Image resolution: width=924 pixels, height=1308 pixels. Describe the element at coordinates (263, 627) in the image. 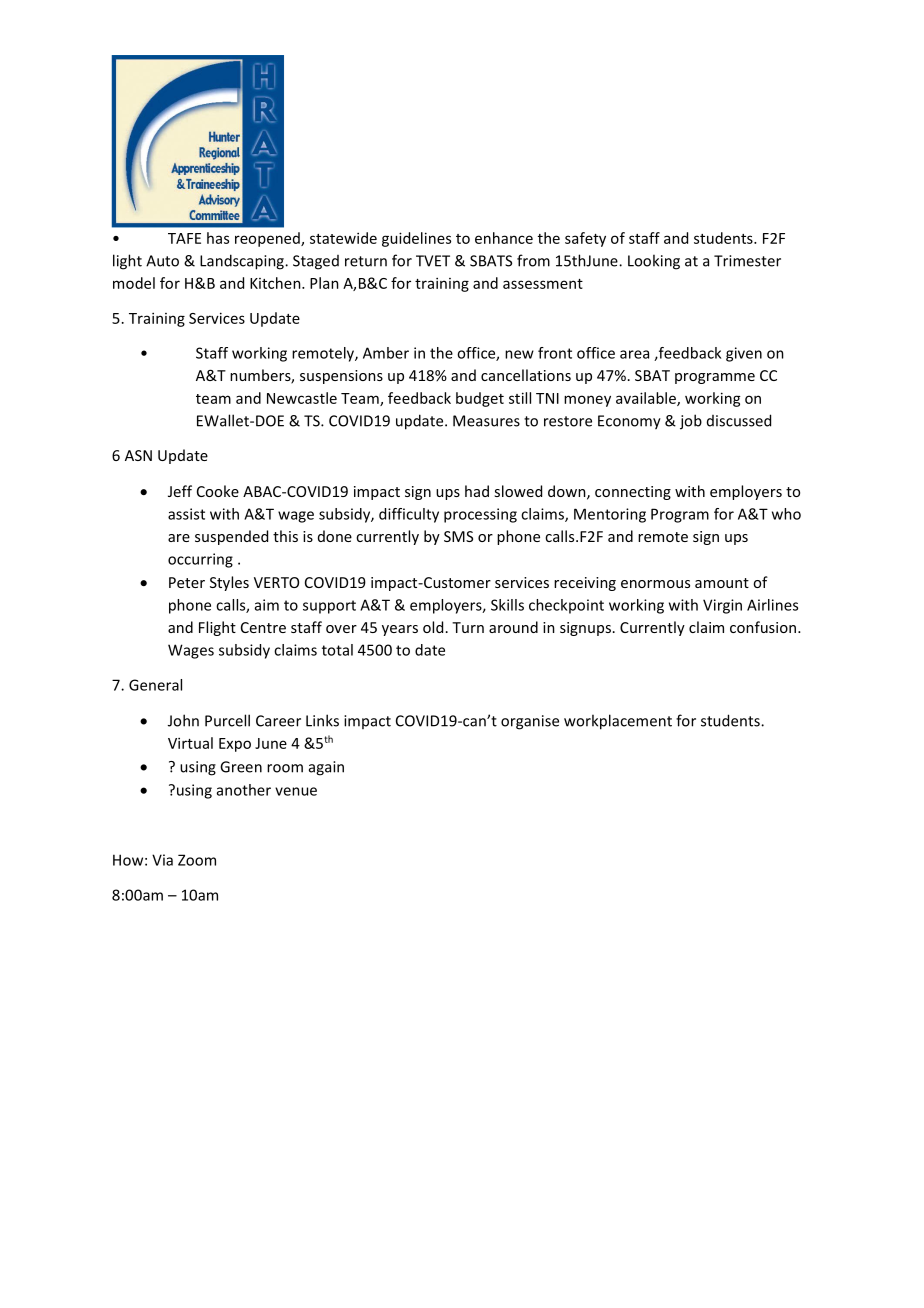

I see `Centre` at that location.
